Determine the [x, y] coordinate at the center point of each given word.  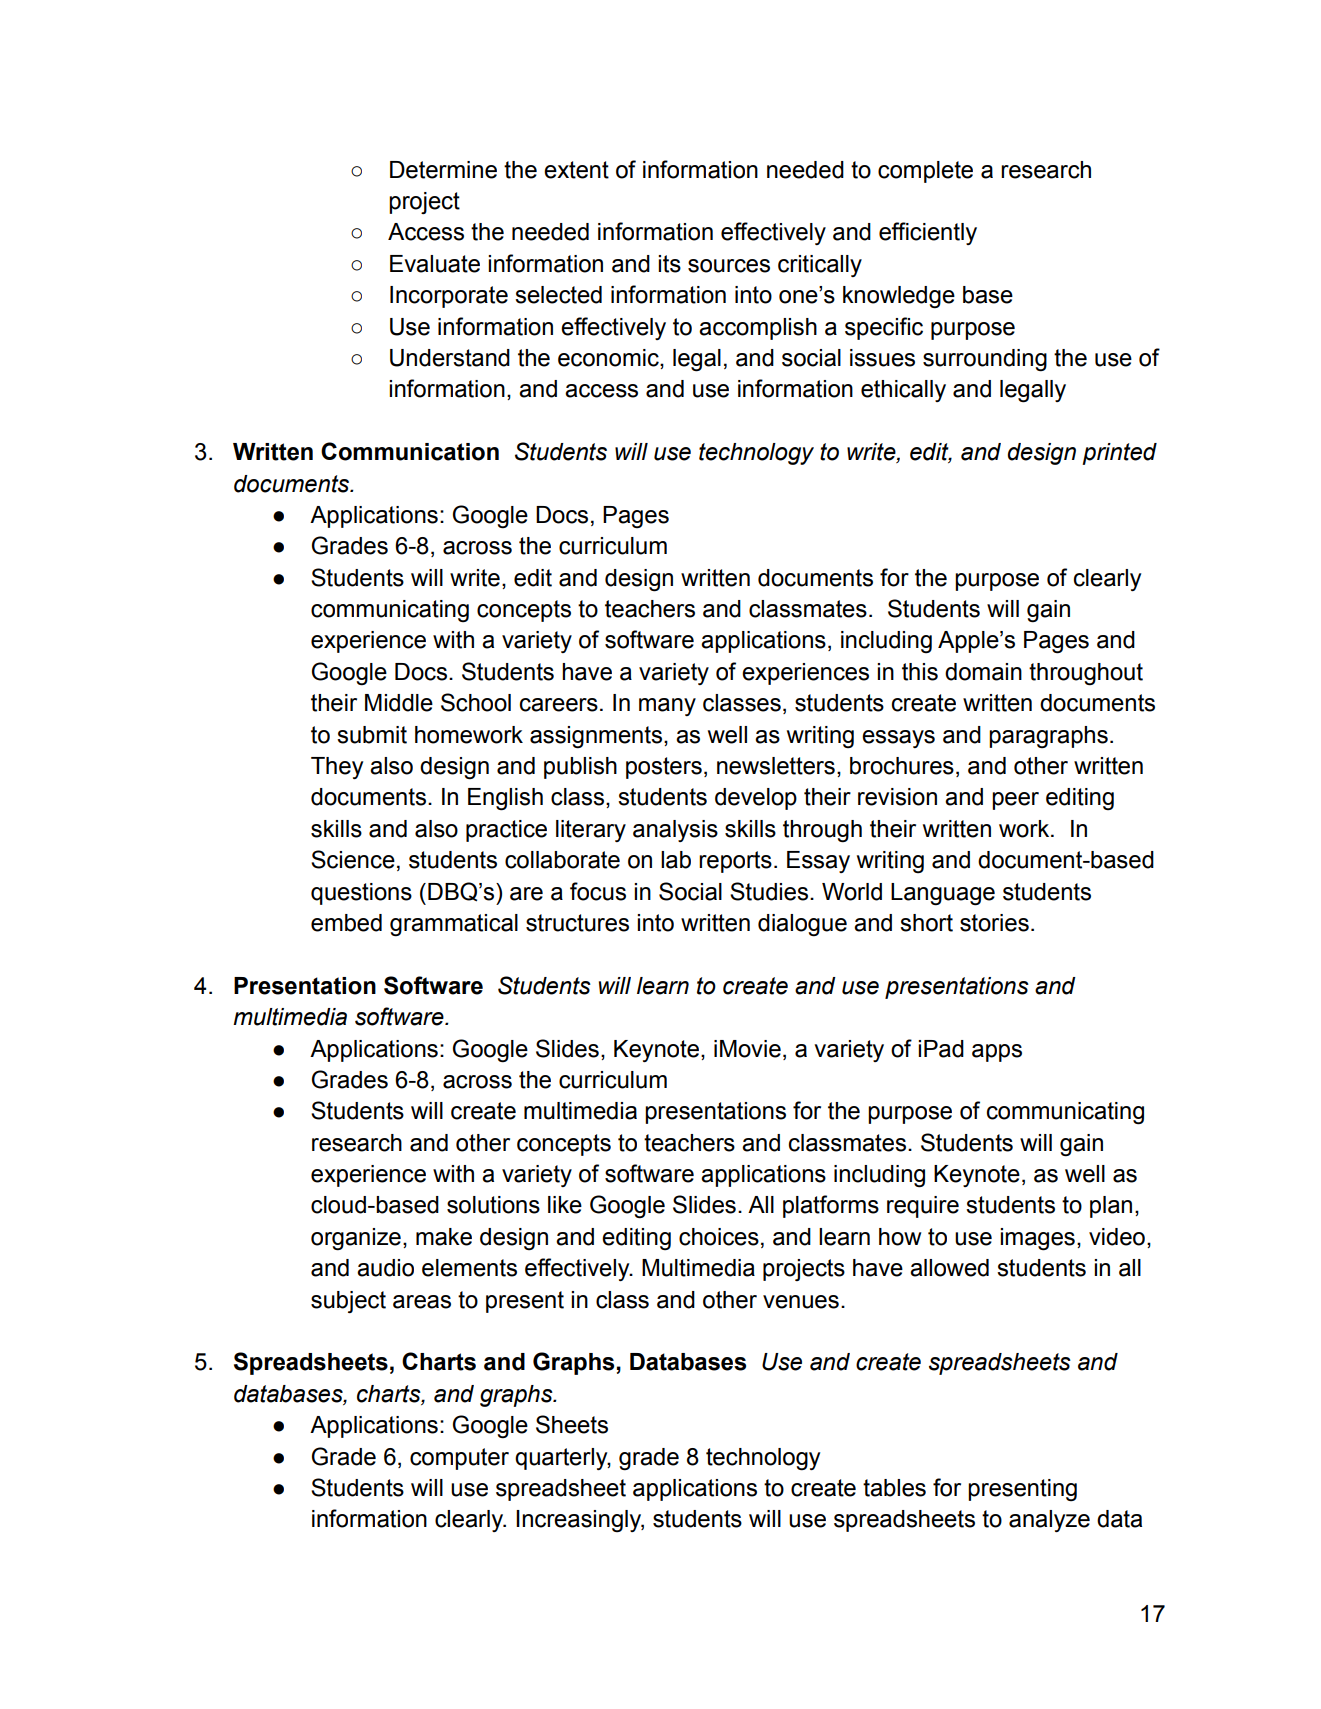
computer [459, 1459]
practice [506, 831]
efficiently [928, 233]
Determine [443, 170]
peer [1015, 801]
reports [735, 862]
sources [729, 266]
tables [894, 1488]
